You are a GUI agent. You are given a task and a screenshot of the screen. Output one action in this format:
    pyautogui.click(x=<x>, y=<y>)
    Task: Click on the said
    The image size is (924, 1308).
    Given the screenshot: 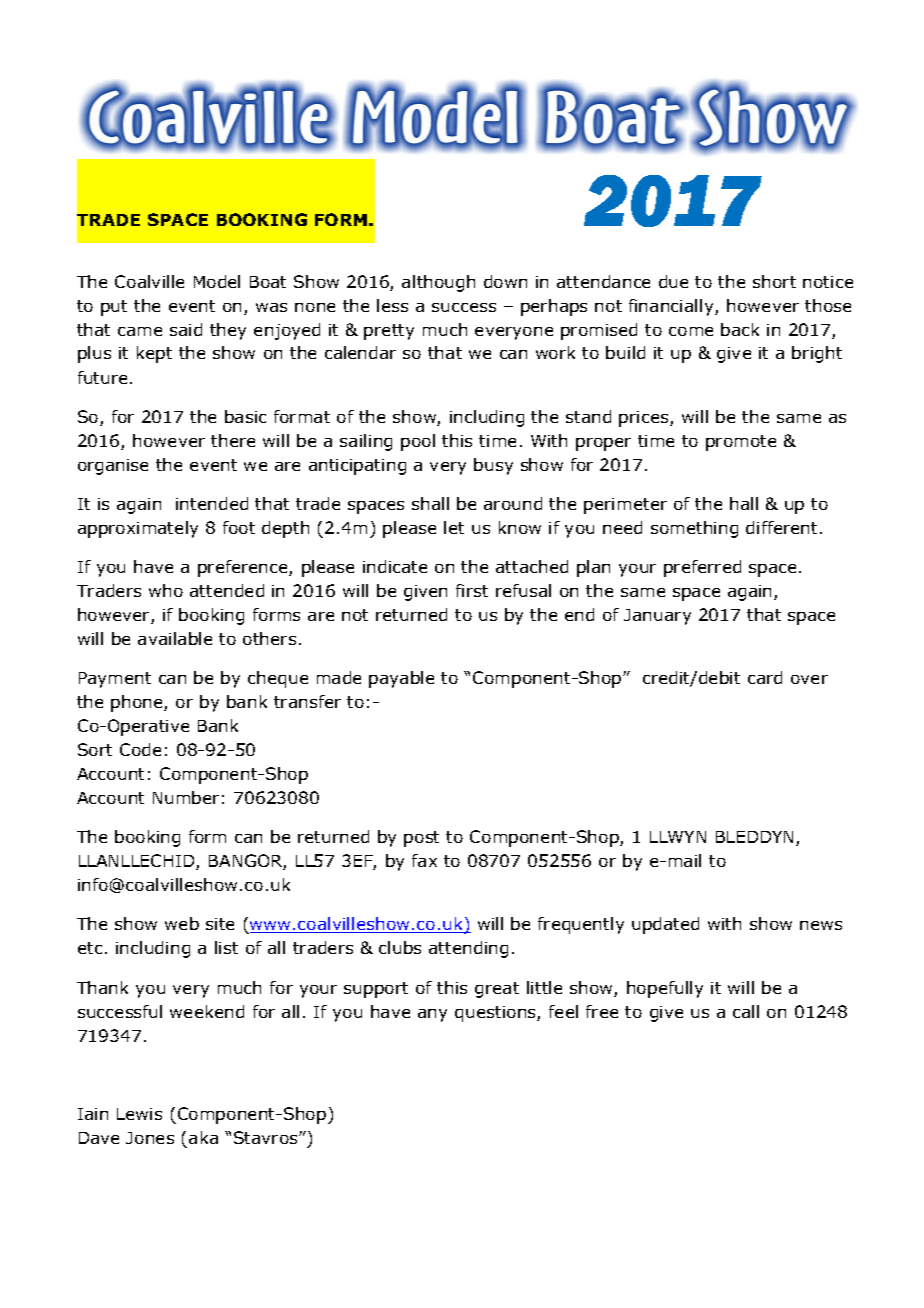 What is the action you would take?
    pyautogui.click(x=186, y=329)
